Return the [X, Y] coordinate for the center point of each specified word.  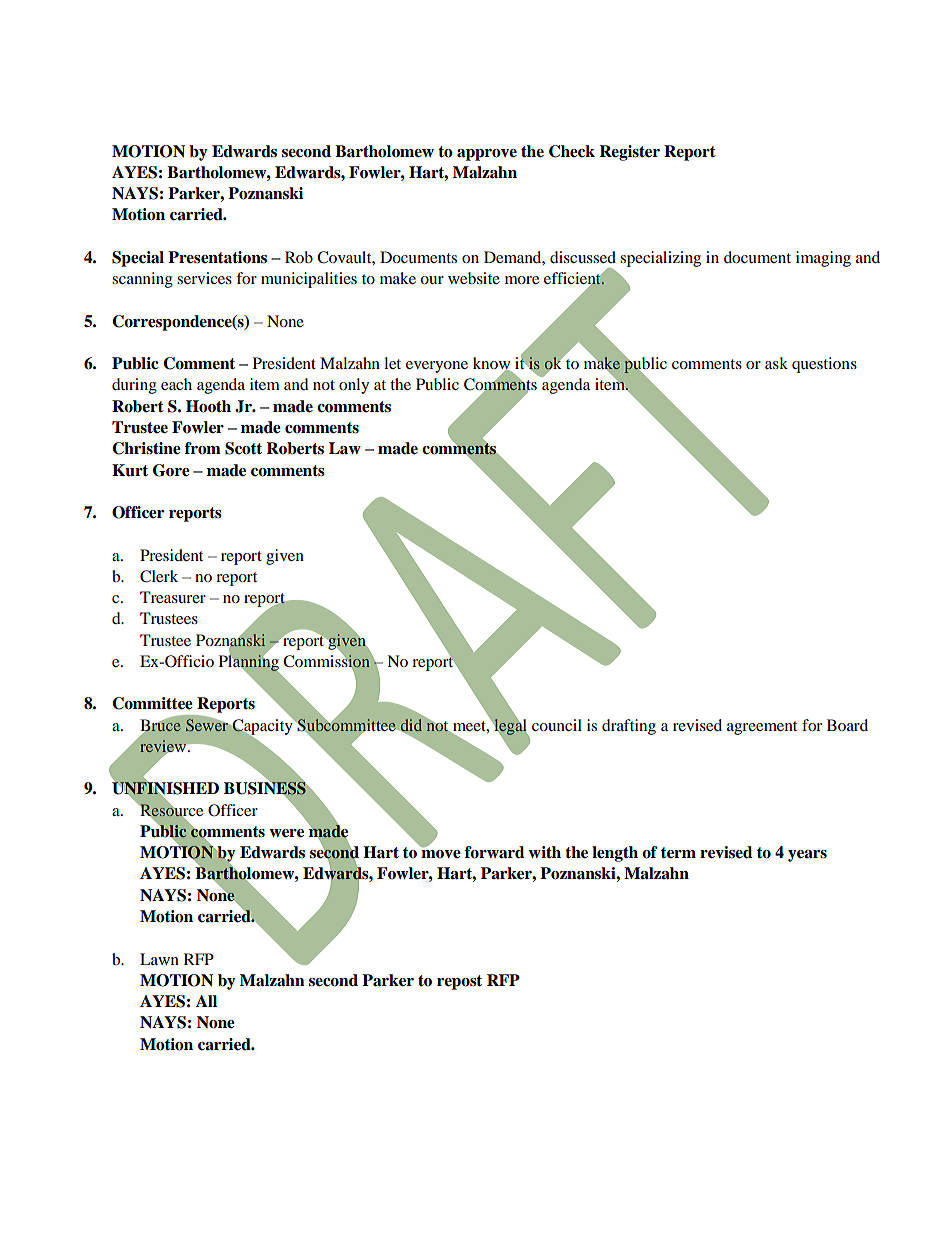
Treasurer [173, 597]
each [176, 384]
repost [459, 982]
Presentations [217, 257]
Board [847, 725]
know [492, 364]
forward [494, 852]
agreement [762, 728]
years [807, 856]
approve [487, 155]
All [206, 1001]
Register [629, 153]
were [286, 833]
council [557, 725]
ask [776, 363]
